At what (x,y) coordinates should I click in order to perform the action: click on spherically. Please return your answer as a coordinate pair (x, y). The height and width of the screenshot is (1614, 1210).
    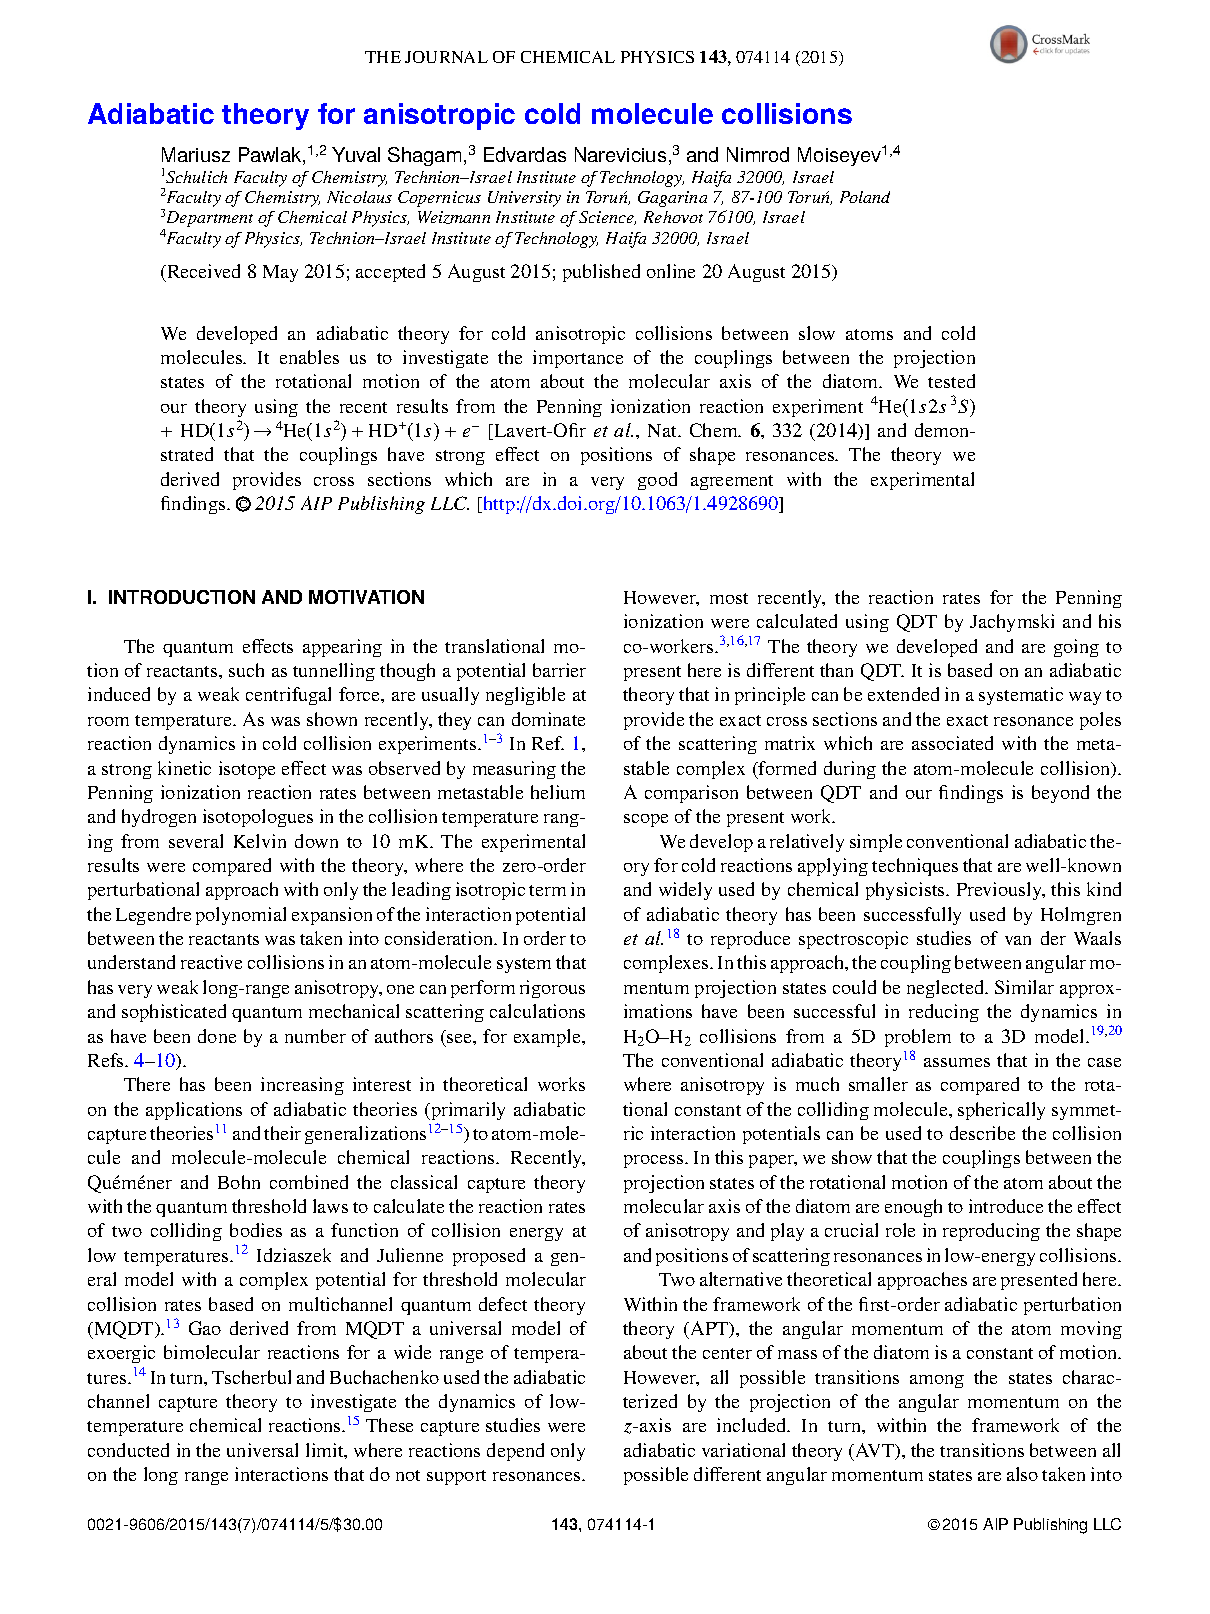
    Looking at the image, I should click on (1001, 1111).
